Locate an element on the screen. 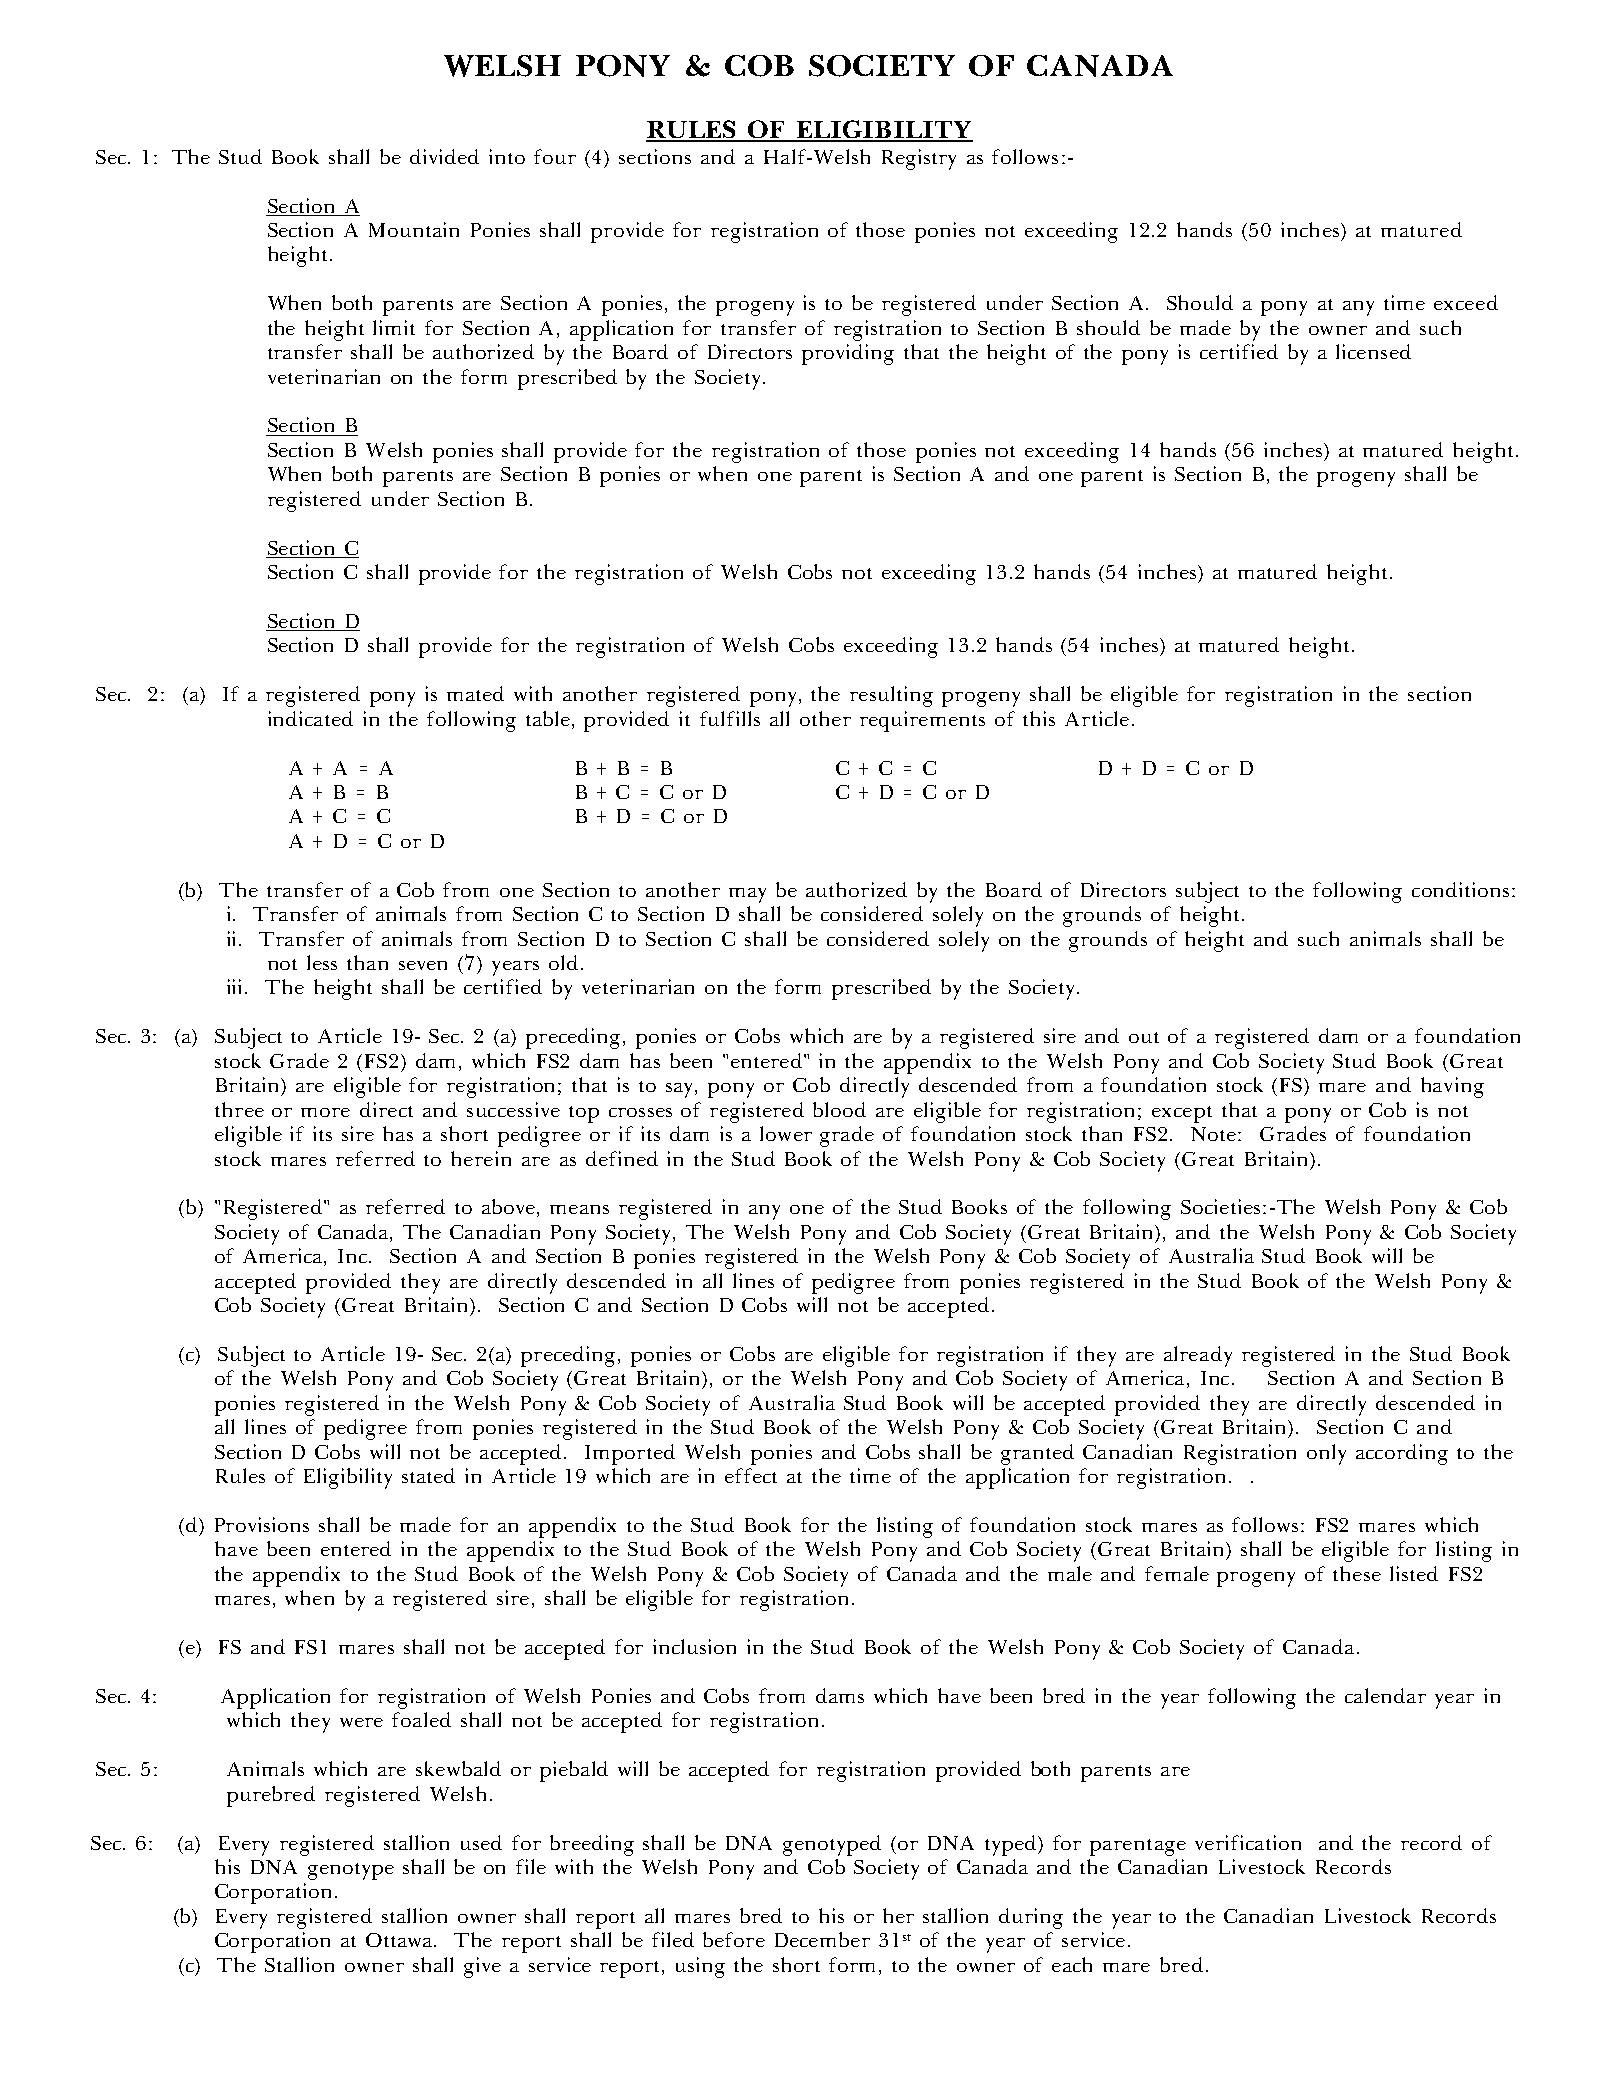 Image resolution: width=1618 pixels, height=2094 pixels. licensed is located at coordinates (1373, 351).
